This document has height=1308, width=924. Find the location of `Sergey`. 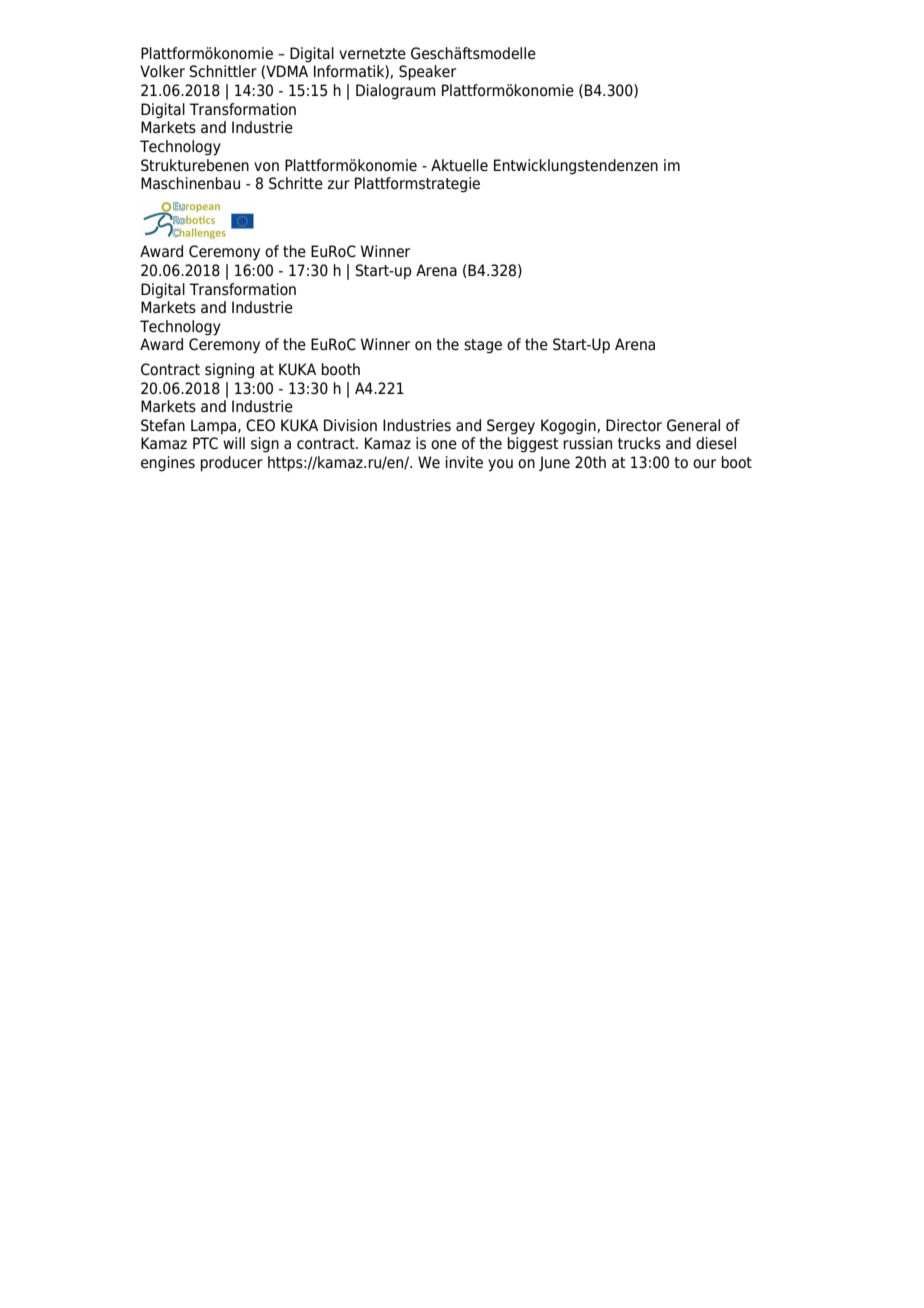

Sergey is located at coordinates (511, 427).
